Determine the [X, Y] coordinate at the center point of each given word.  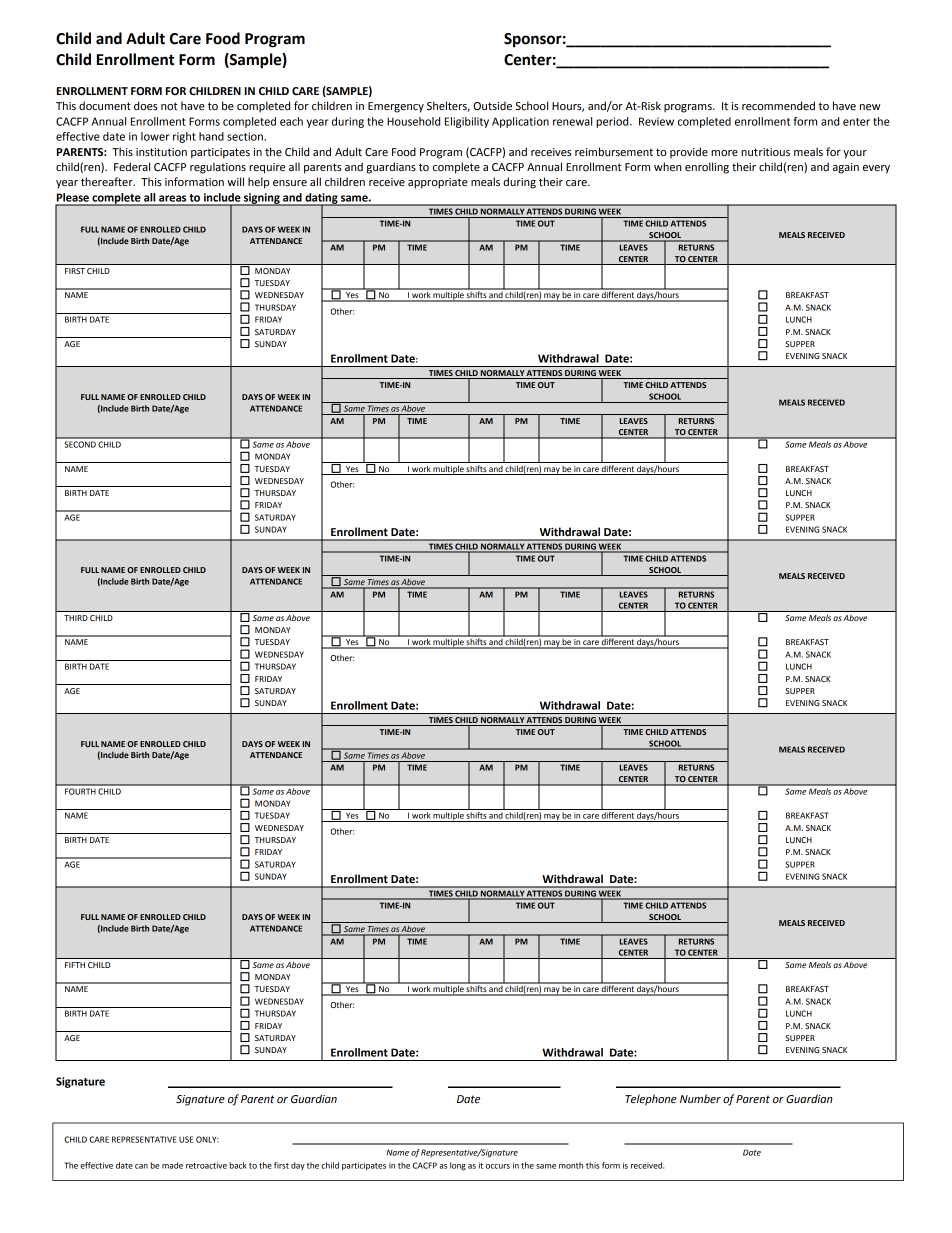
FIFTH [75, 965]
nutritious [765, 152]
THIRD [76, 618]
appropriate [438, 183]
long [458, 1166]
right [184, 137]
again [846, 168]
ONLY [207, 1139]
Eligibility [467, 122]
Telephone [651, 1100]
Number [700, 1099]
